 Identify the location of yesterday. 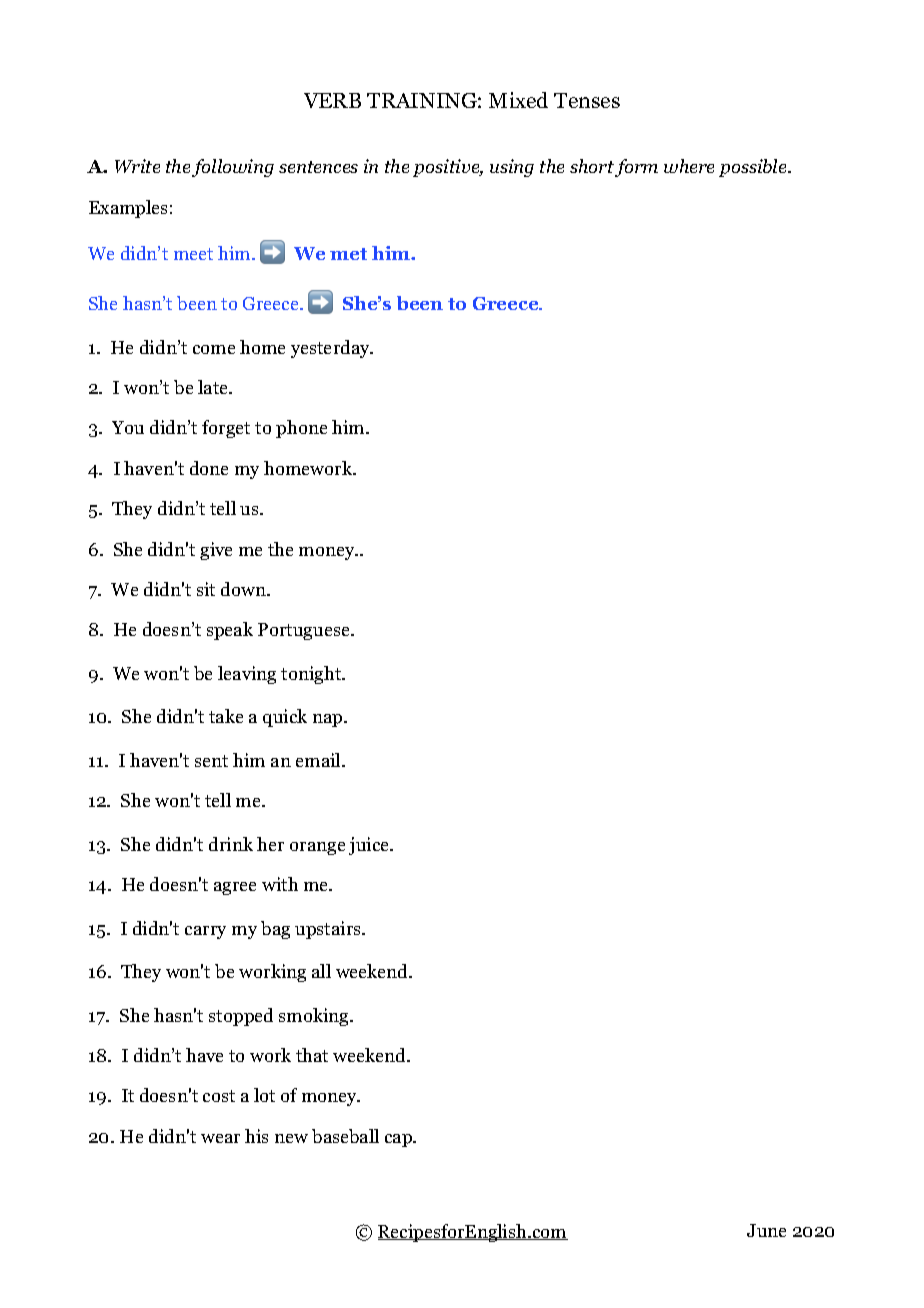
(332, 349).
